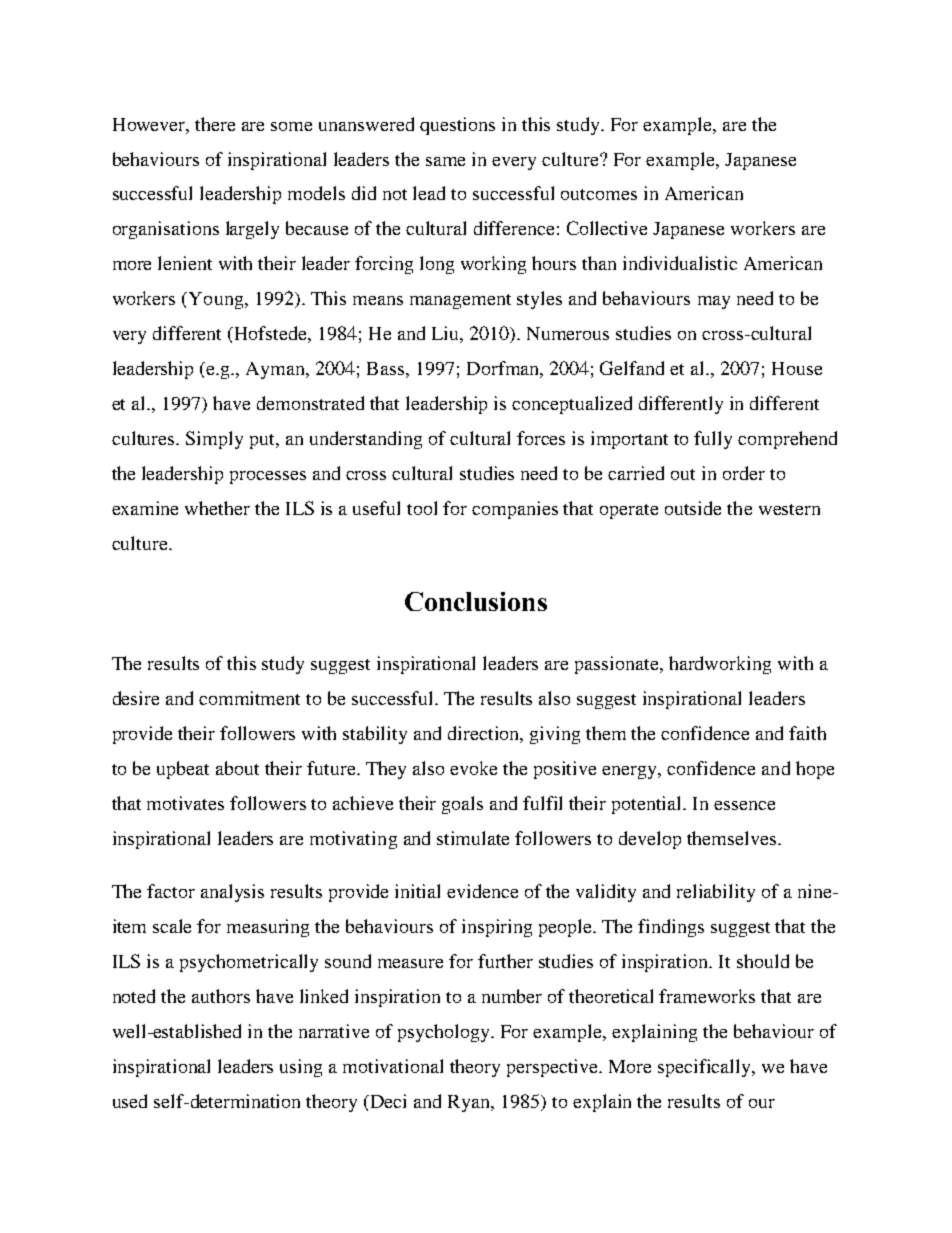 The height and width of the page is (1233, 952). I want to click on Conclusions, so click(476, 601).
